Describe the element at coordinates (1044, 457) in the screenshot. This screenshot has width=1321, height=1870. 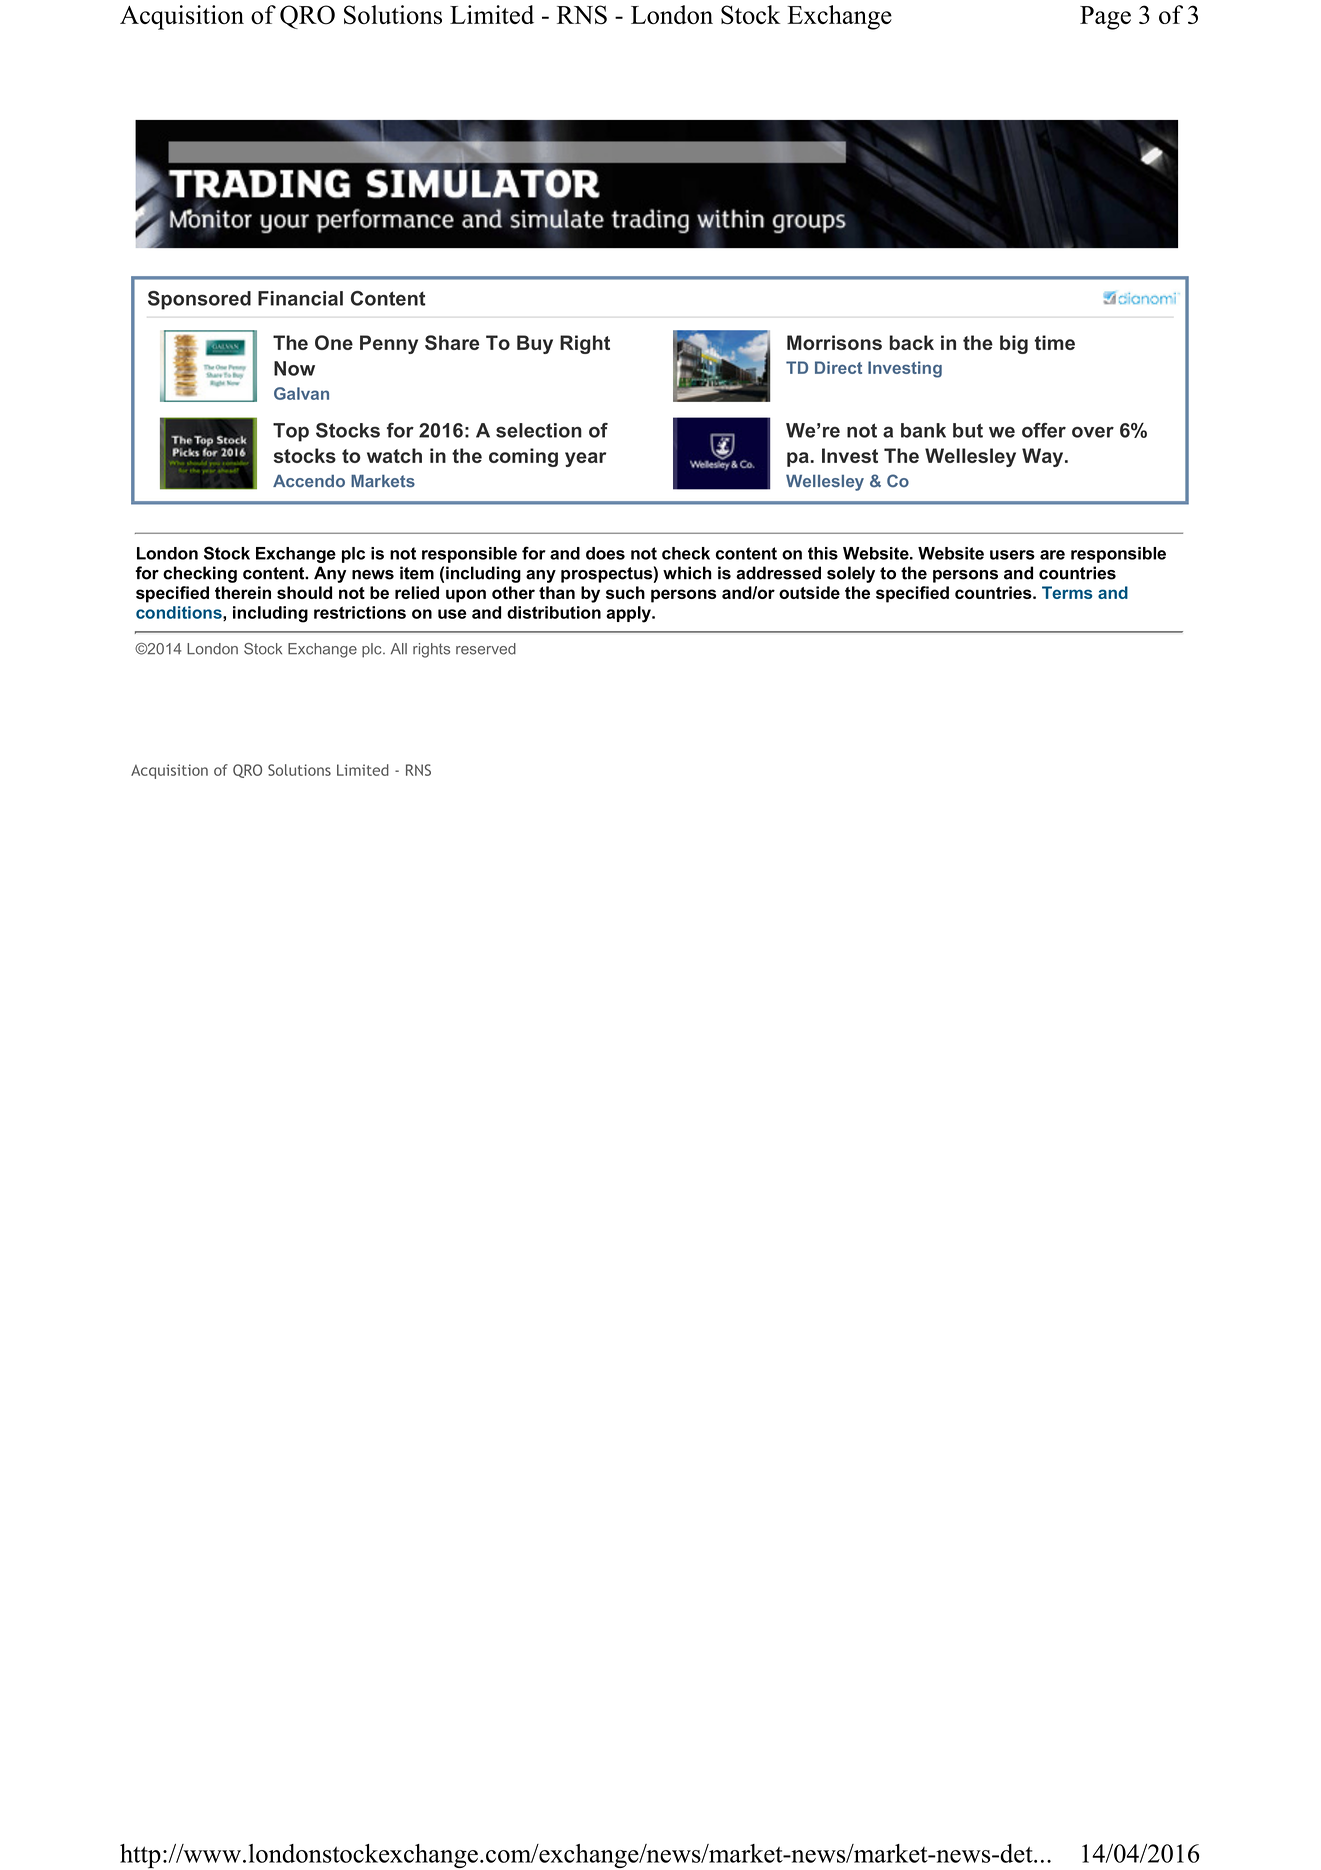
I see `Way` at that location.
